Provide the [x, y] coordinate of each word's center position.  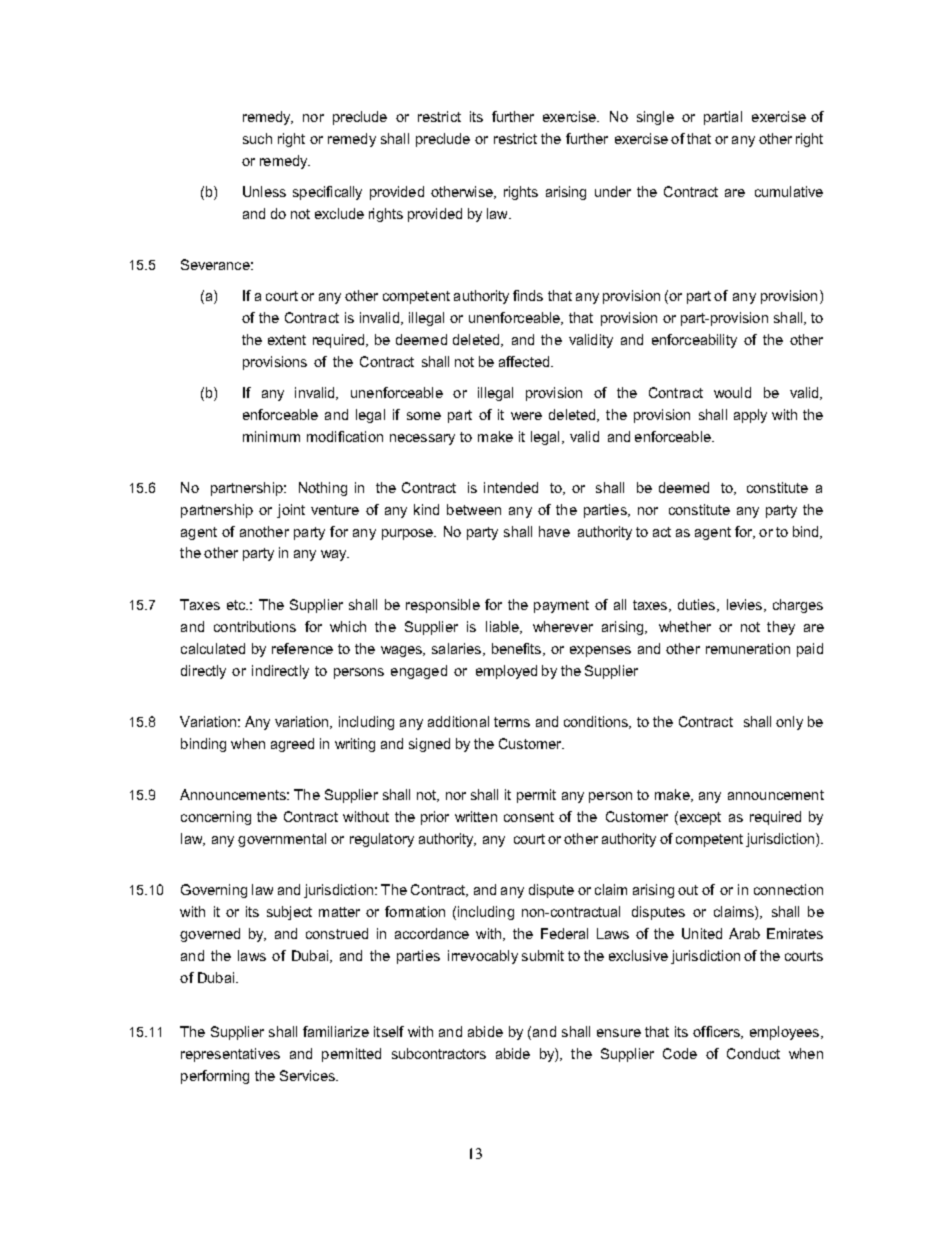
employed [506, 672]
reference [302, 648]
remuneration [748, 648]
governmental [282, 840]
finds [528, 295]
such [257, 138]
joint [291, 511]
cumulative [789, 191]
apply [750, 416]
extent [287, 340]
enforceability [694, 341]
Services [308, 1075]
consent [529, 817]
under [613, 191]
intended [511, 487]
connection [788, 889]
